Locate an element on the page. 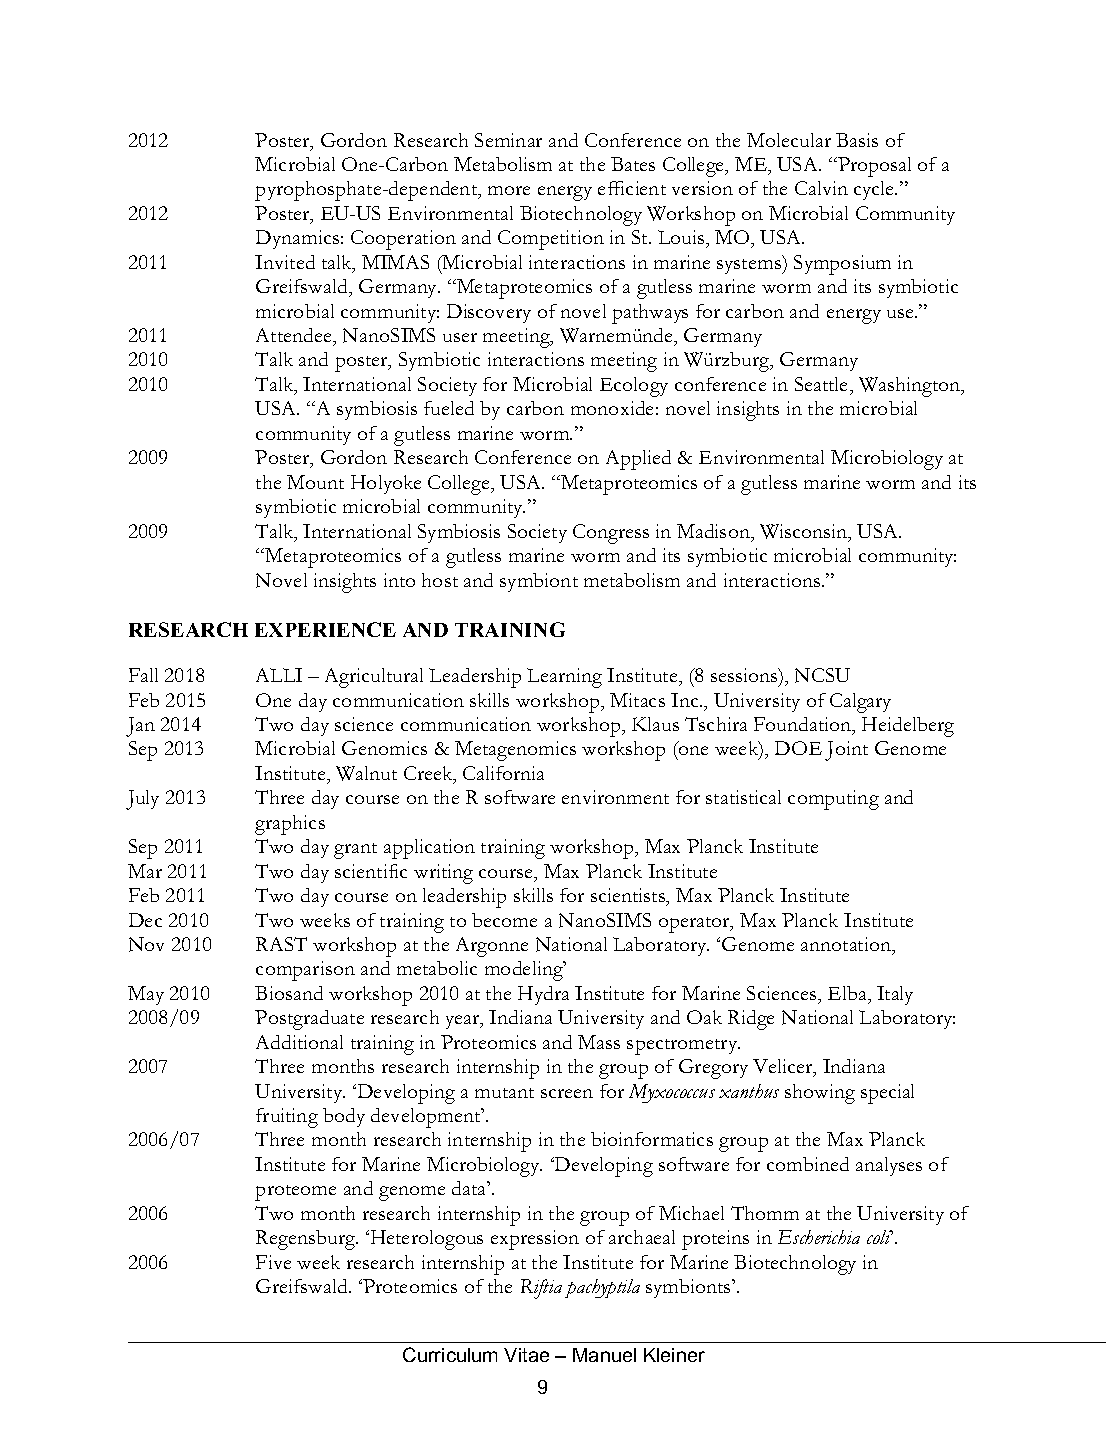  Escherichia is located at coordinates (819, 1237).
